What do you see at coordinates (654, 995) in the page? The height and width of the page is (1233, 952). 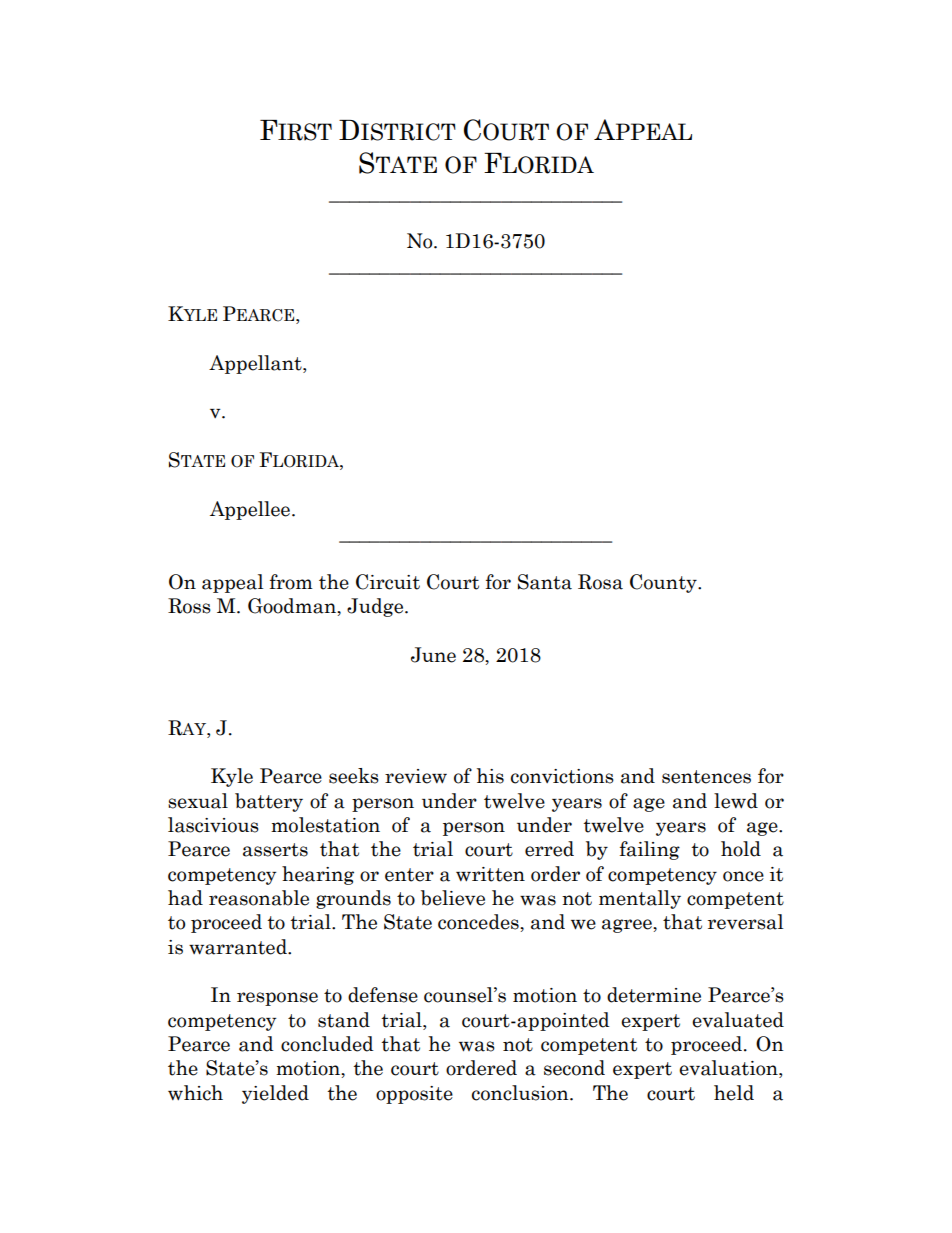 I see `determine` at bounding box center [654, 995].
